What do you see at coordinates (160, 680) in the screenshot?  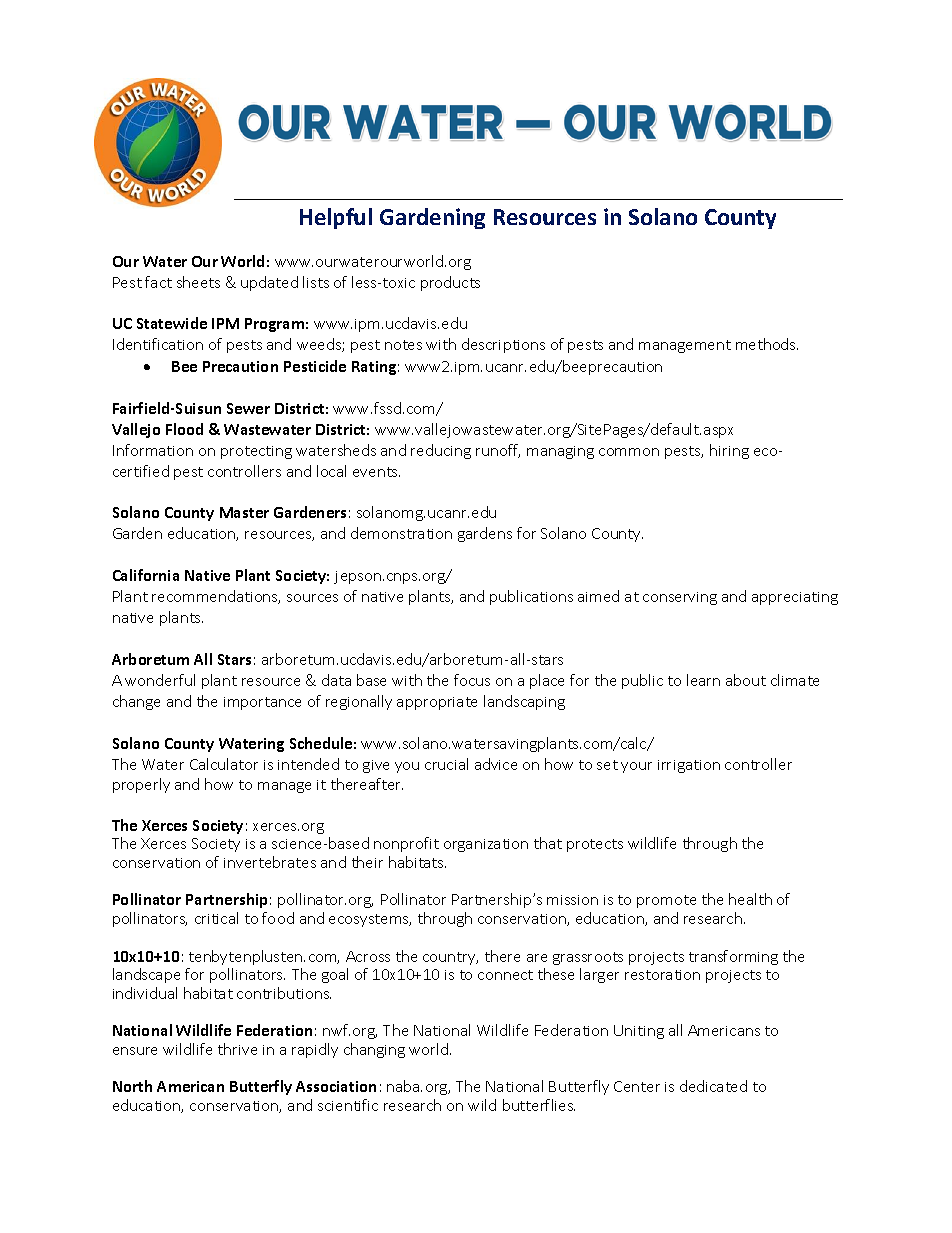 I see `wonderful` at bounding box center [160, 680].
